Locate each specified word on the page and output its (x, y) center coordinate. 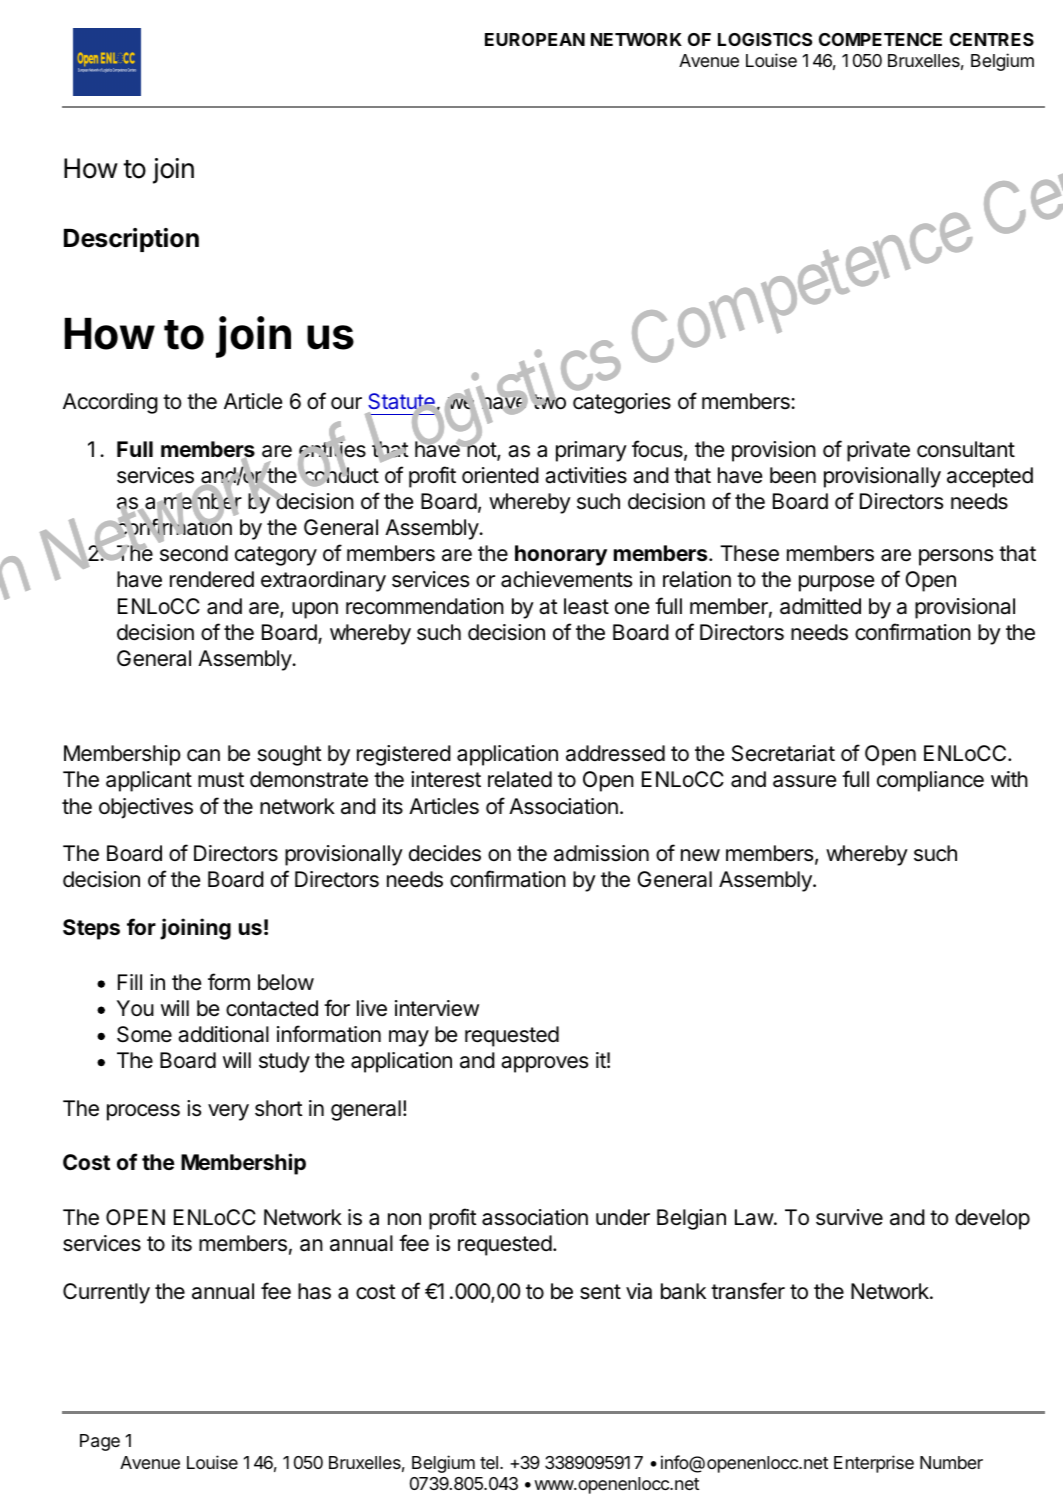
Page (100, 1442)
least (586, 606)
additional (223, 1034)
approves (544, 1064)
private (878, 451)
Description (131, 240)
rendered (212, 579)
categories (622, 403)
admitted (820, 606)
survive (849, 1217)
